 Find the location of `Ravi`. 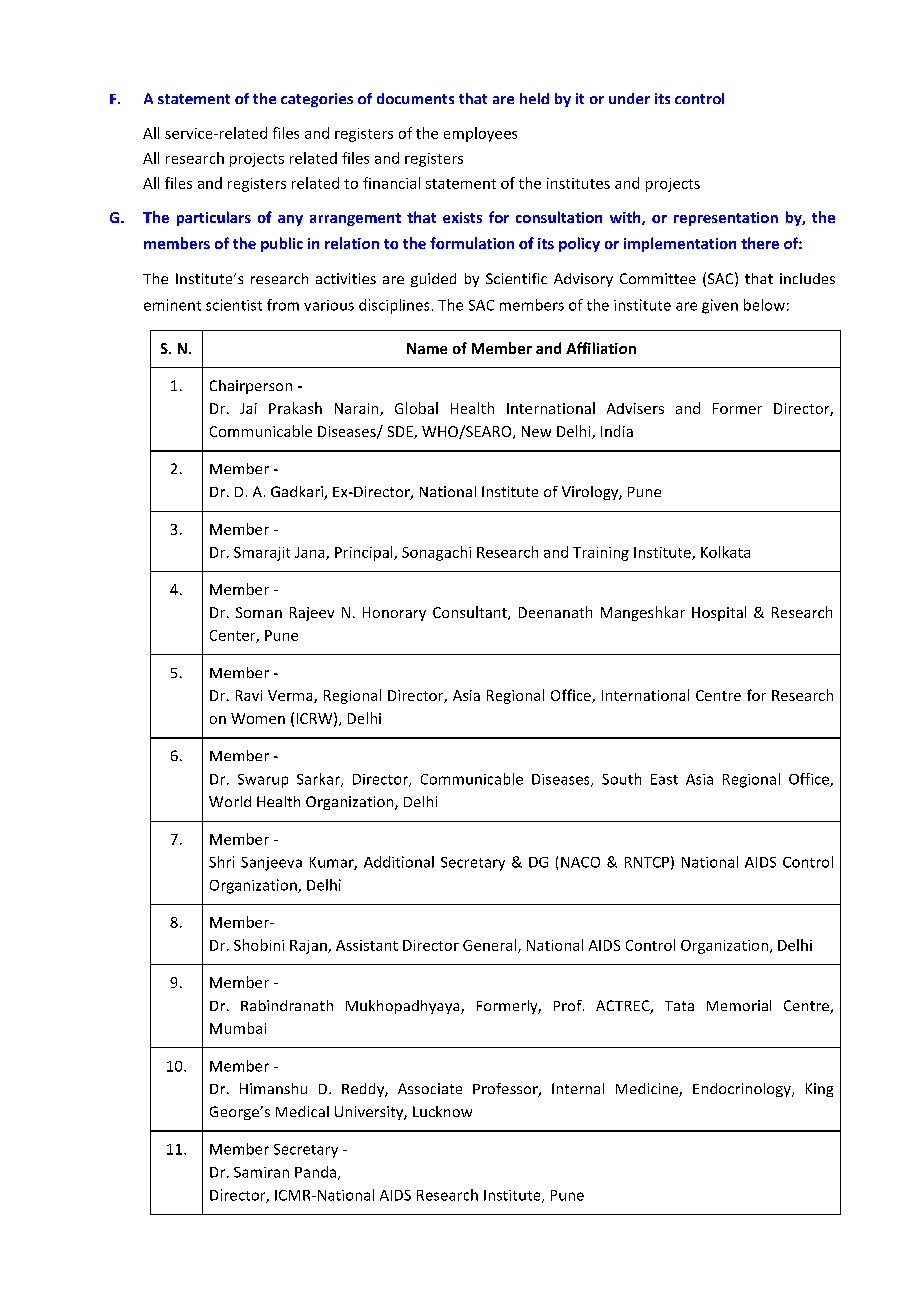

Ravi is located at coordinates (249, 695).
